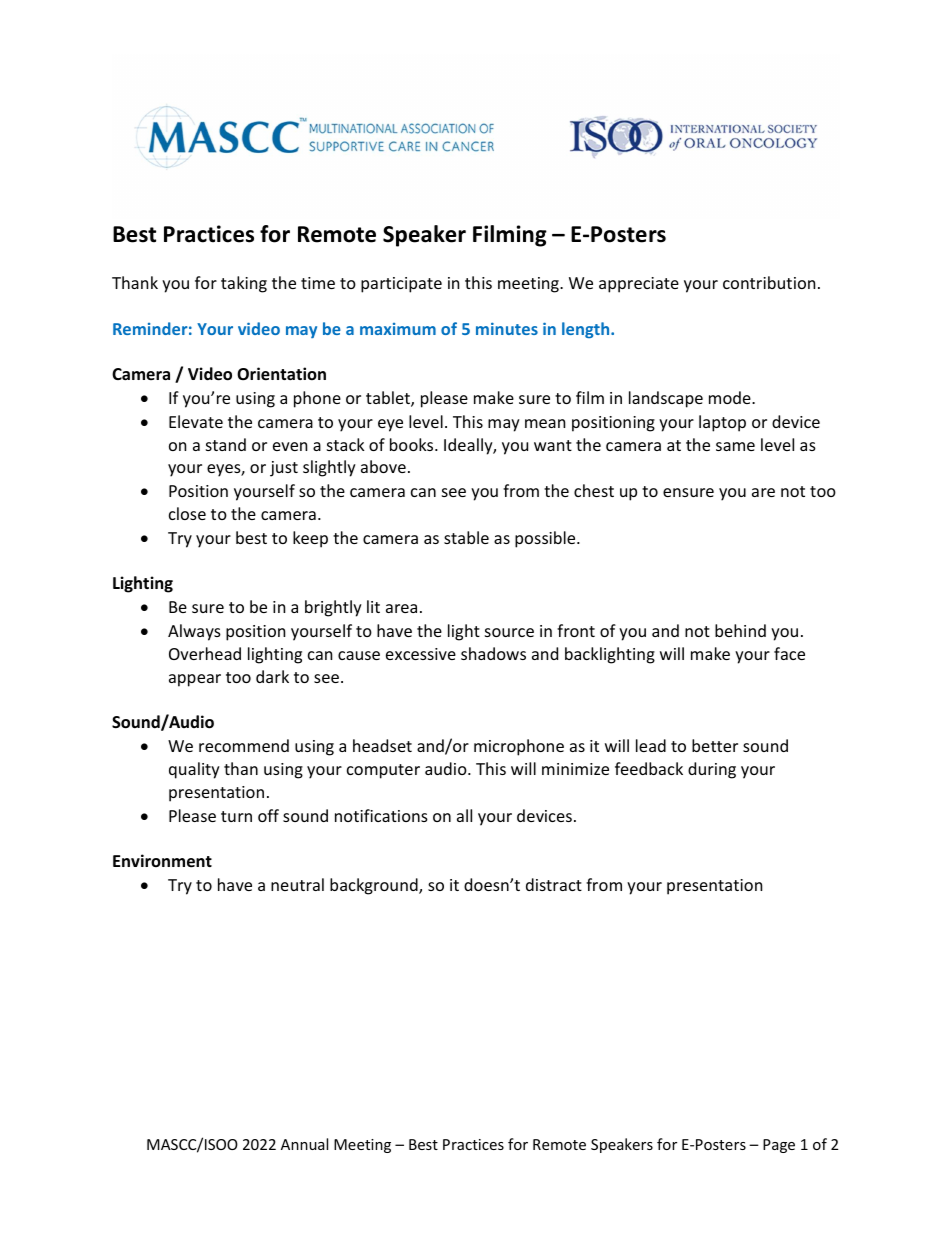  I want to click on minutes, so click(507, 328).
